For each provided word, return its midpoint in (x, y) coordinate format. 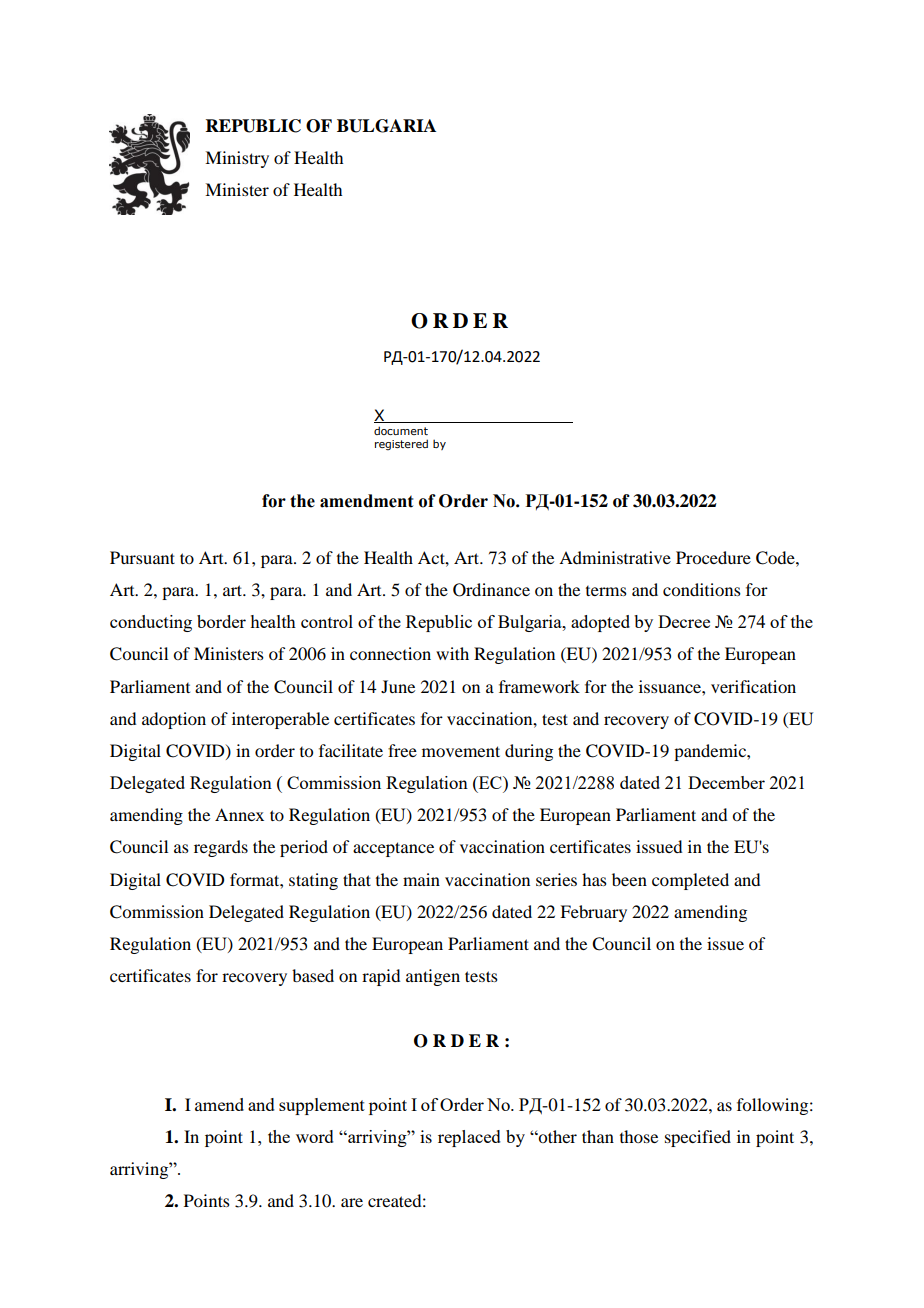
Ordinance (491, 590)
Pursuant (142, 557)
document (401, 430)
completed (690, 881)
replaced (469, 1138)
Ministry (237, 159)
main (421, 879)
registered (401, 444)
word (315, 1136)
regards (221, 848)
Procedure (713, 557)
